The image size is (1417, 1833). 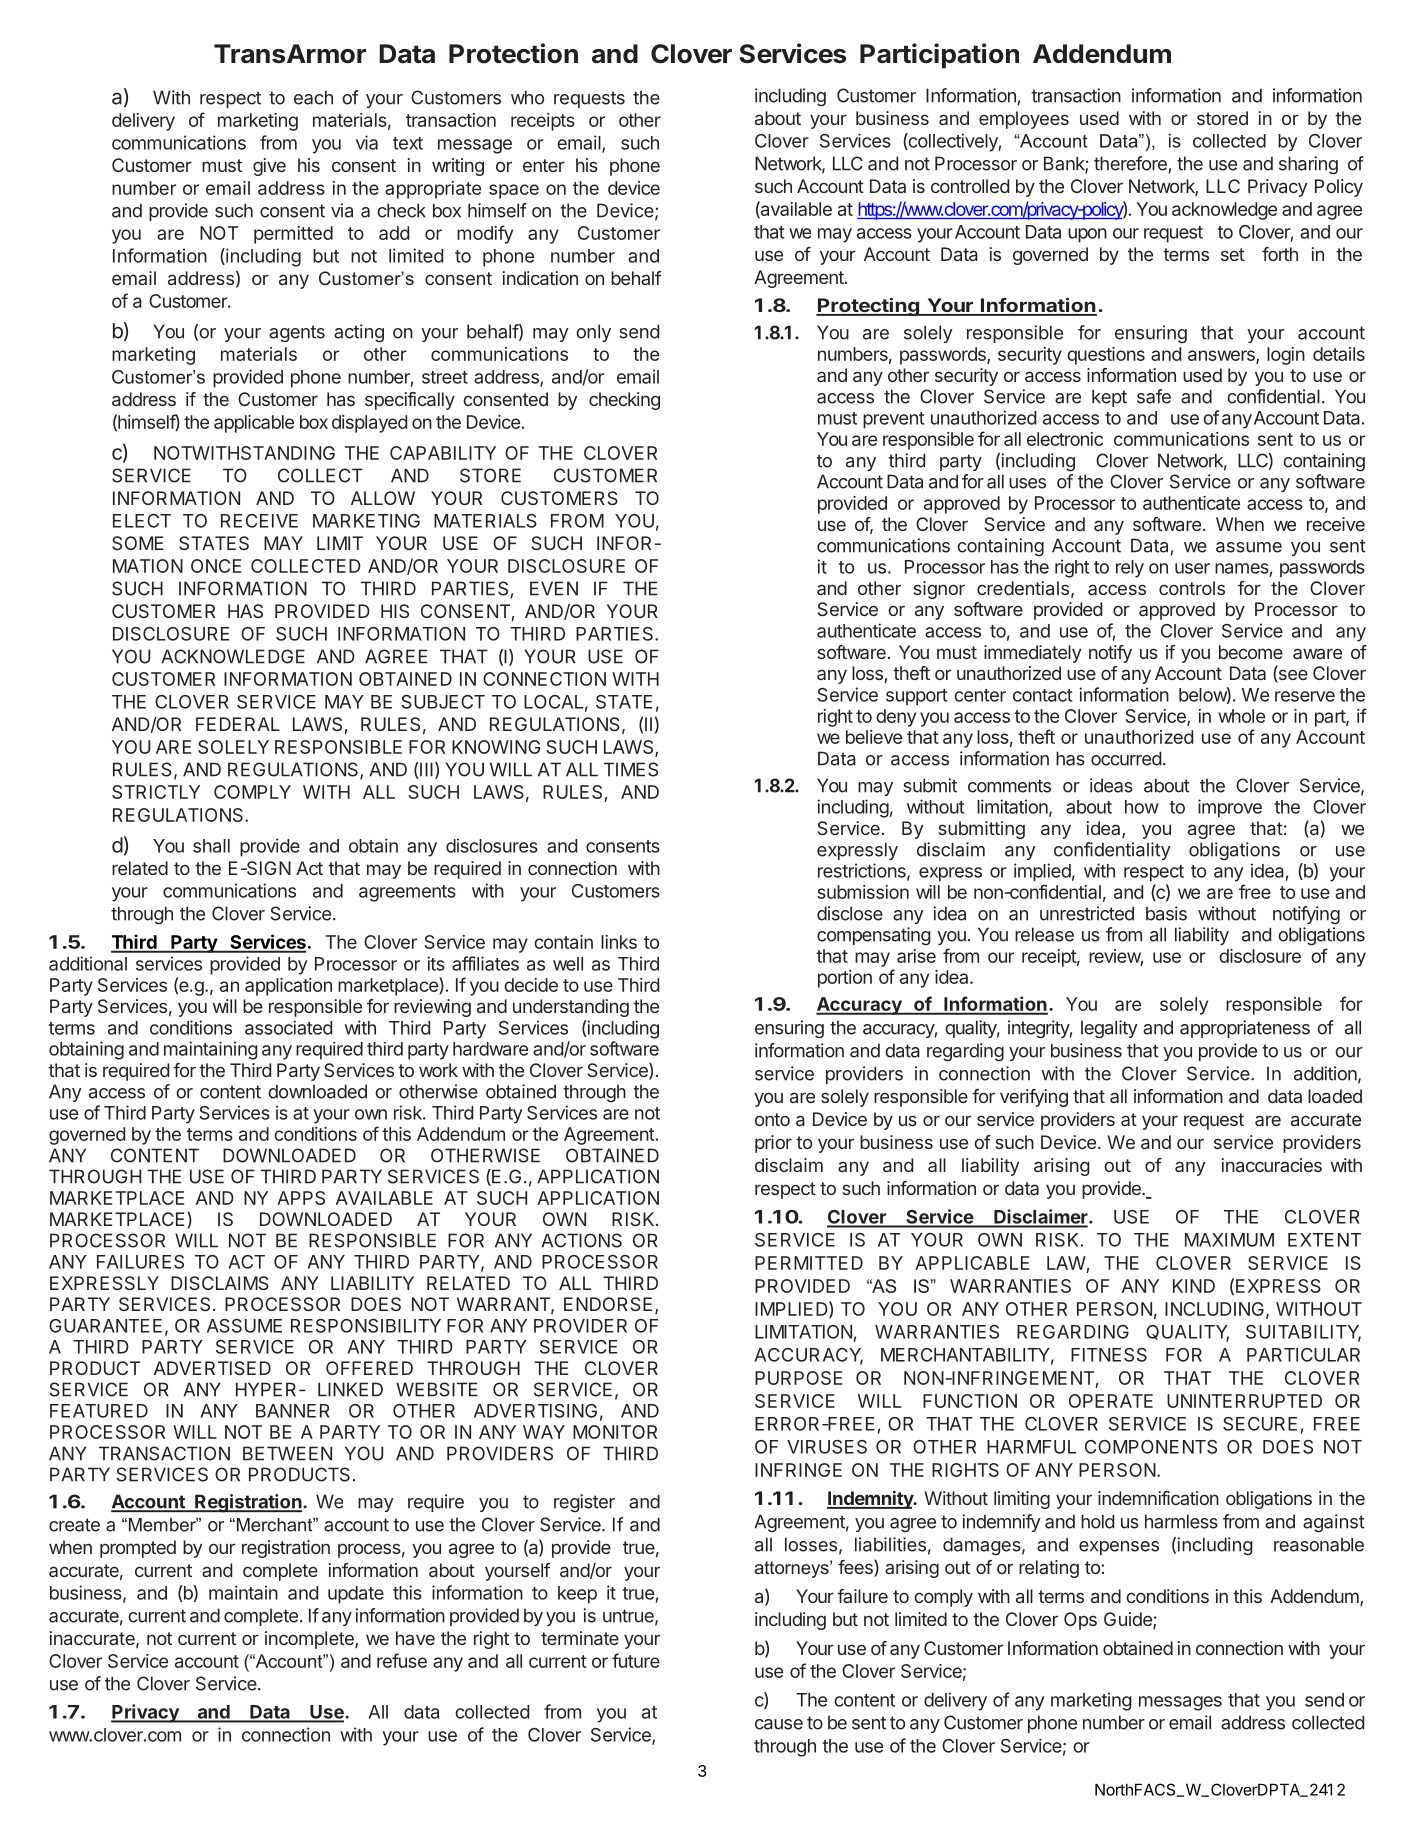 I want to click on FEDERAL, so click(x=238, y=724).
